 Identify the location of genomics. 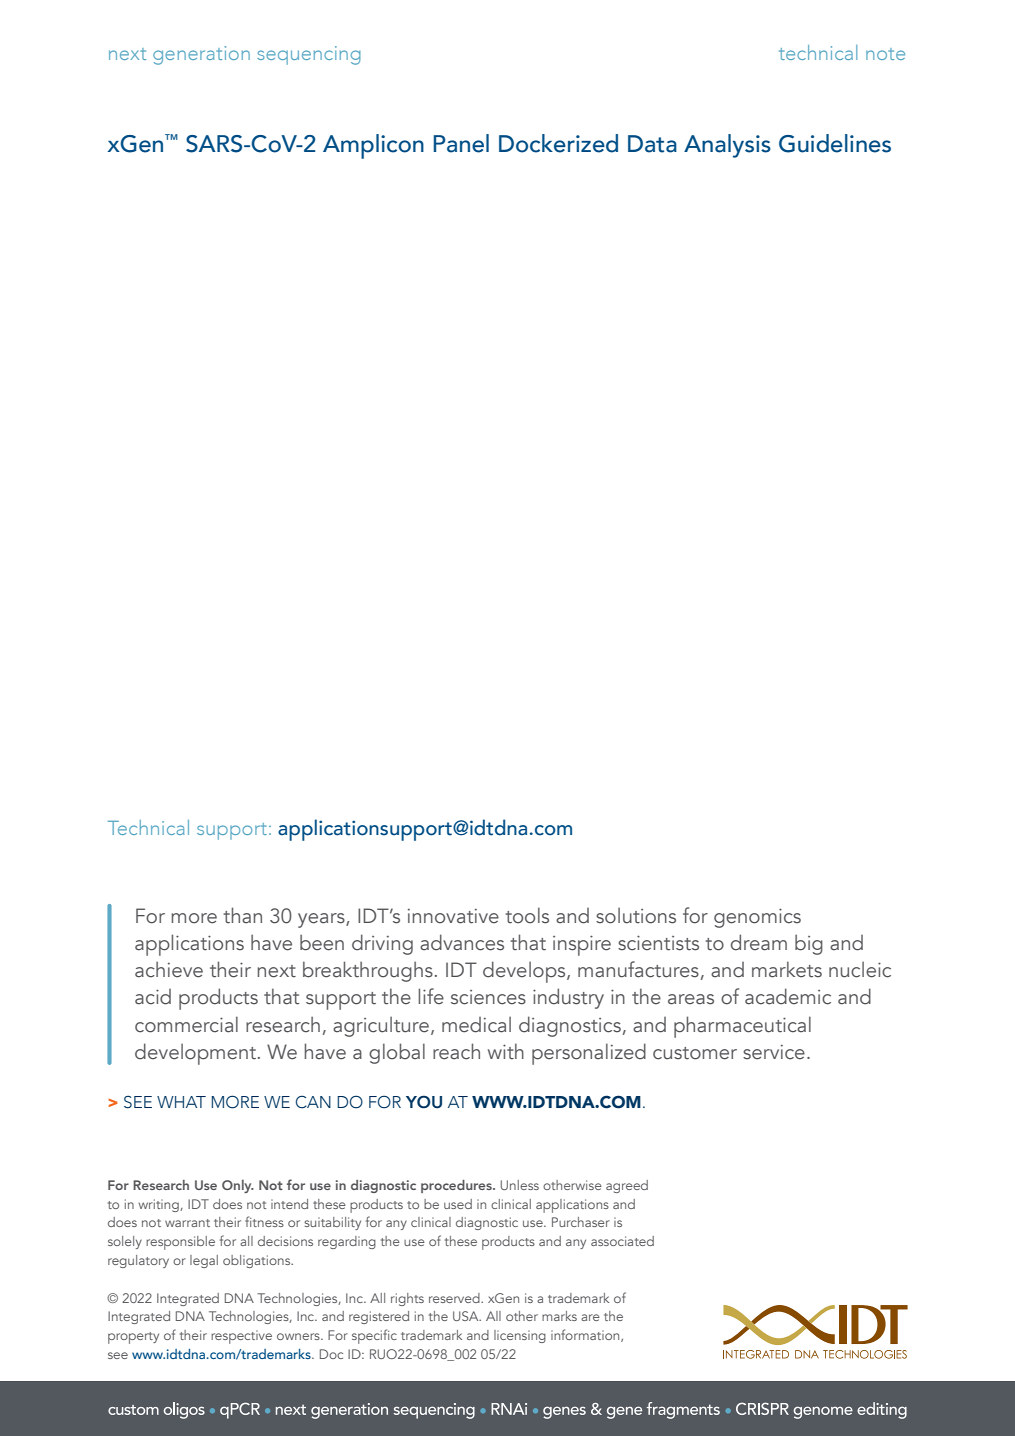
(757, 918).
